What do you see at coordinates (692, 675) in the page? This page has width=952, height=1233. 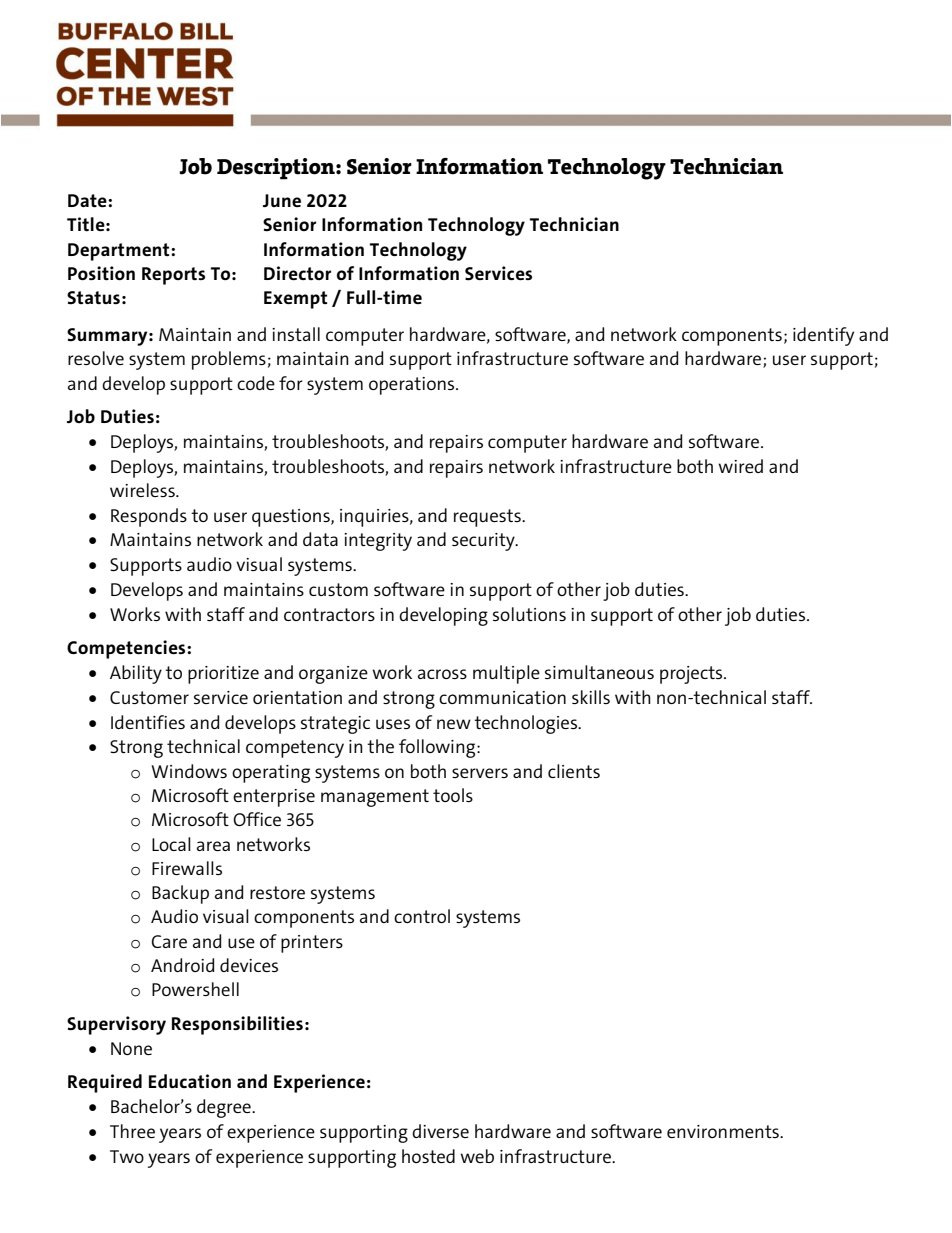 I see `projects` at bounding box center [692, 675].
